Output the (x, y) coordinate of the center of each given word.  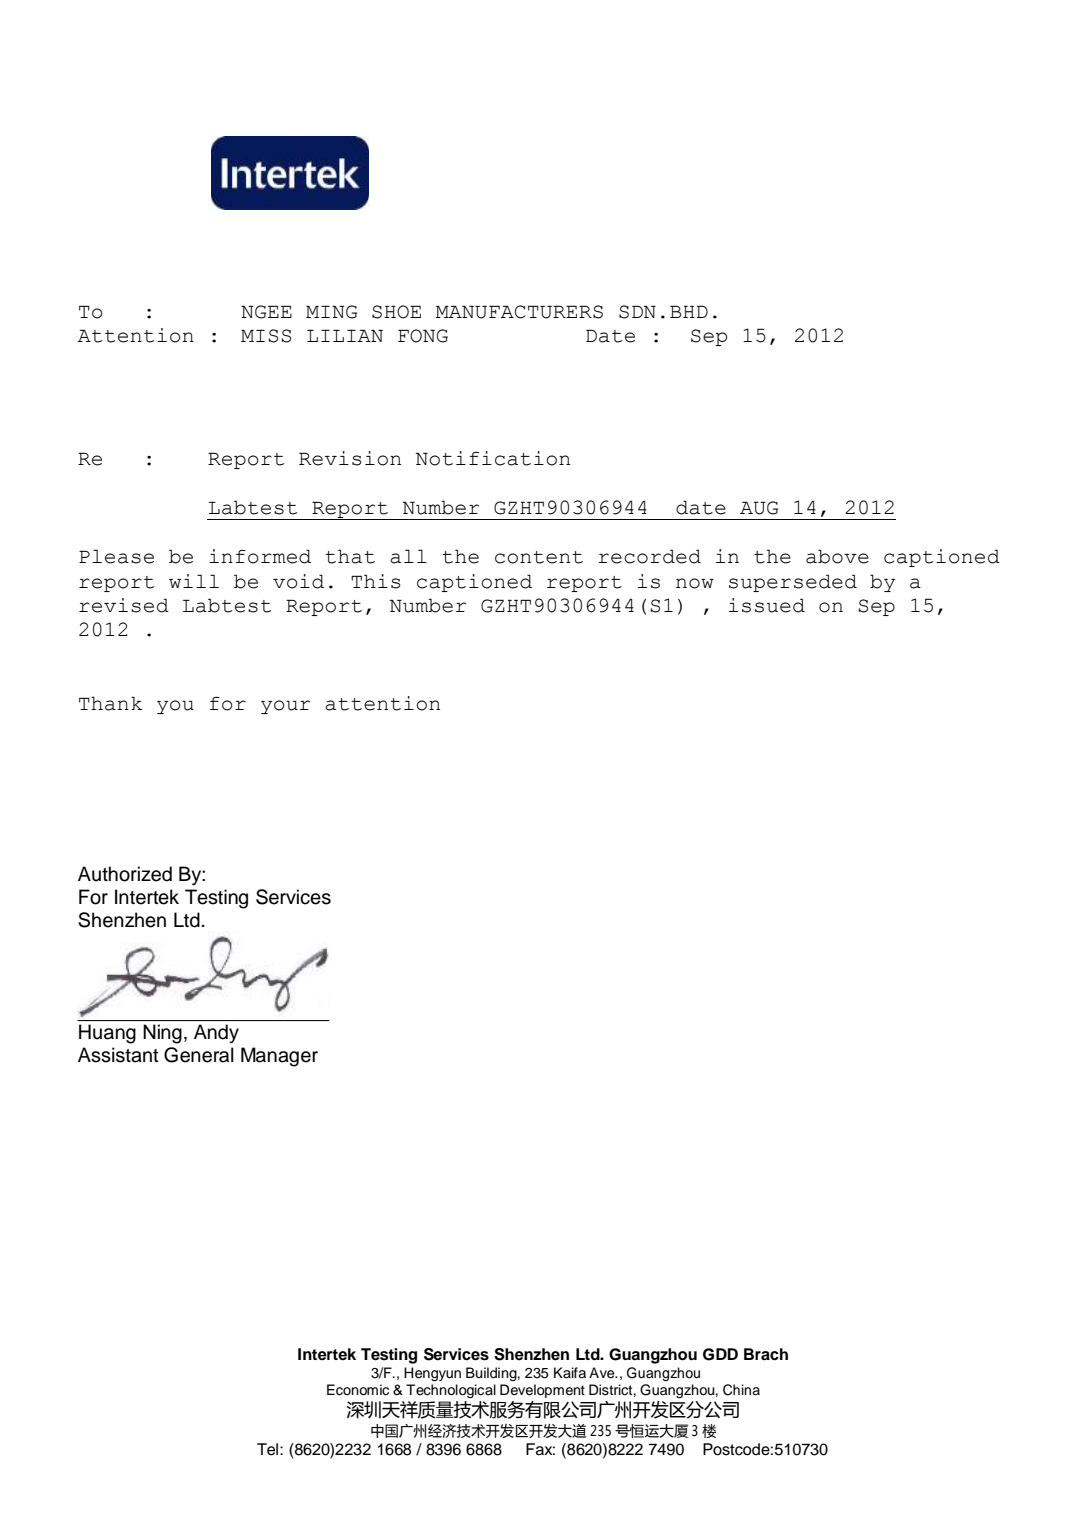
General (199, 1055)
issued (767, 605)
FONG (423, 336)
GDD (720, 1354)
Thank (110, 703)
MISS (266, 336)
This (376, 581)
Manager (279, 1057)
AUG (759, 508)
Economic (358, 1390)
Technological (451, 1391)
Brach (766, 1354)
